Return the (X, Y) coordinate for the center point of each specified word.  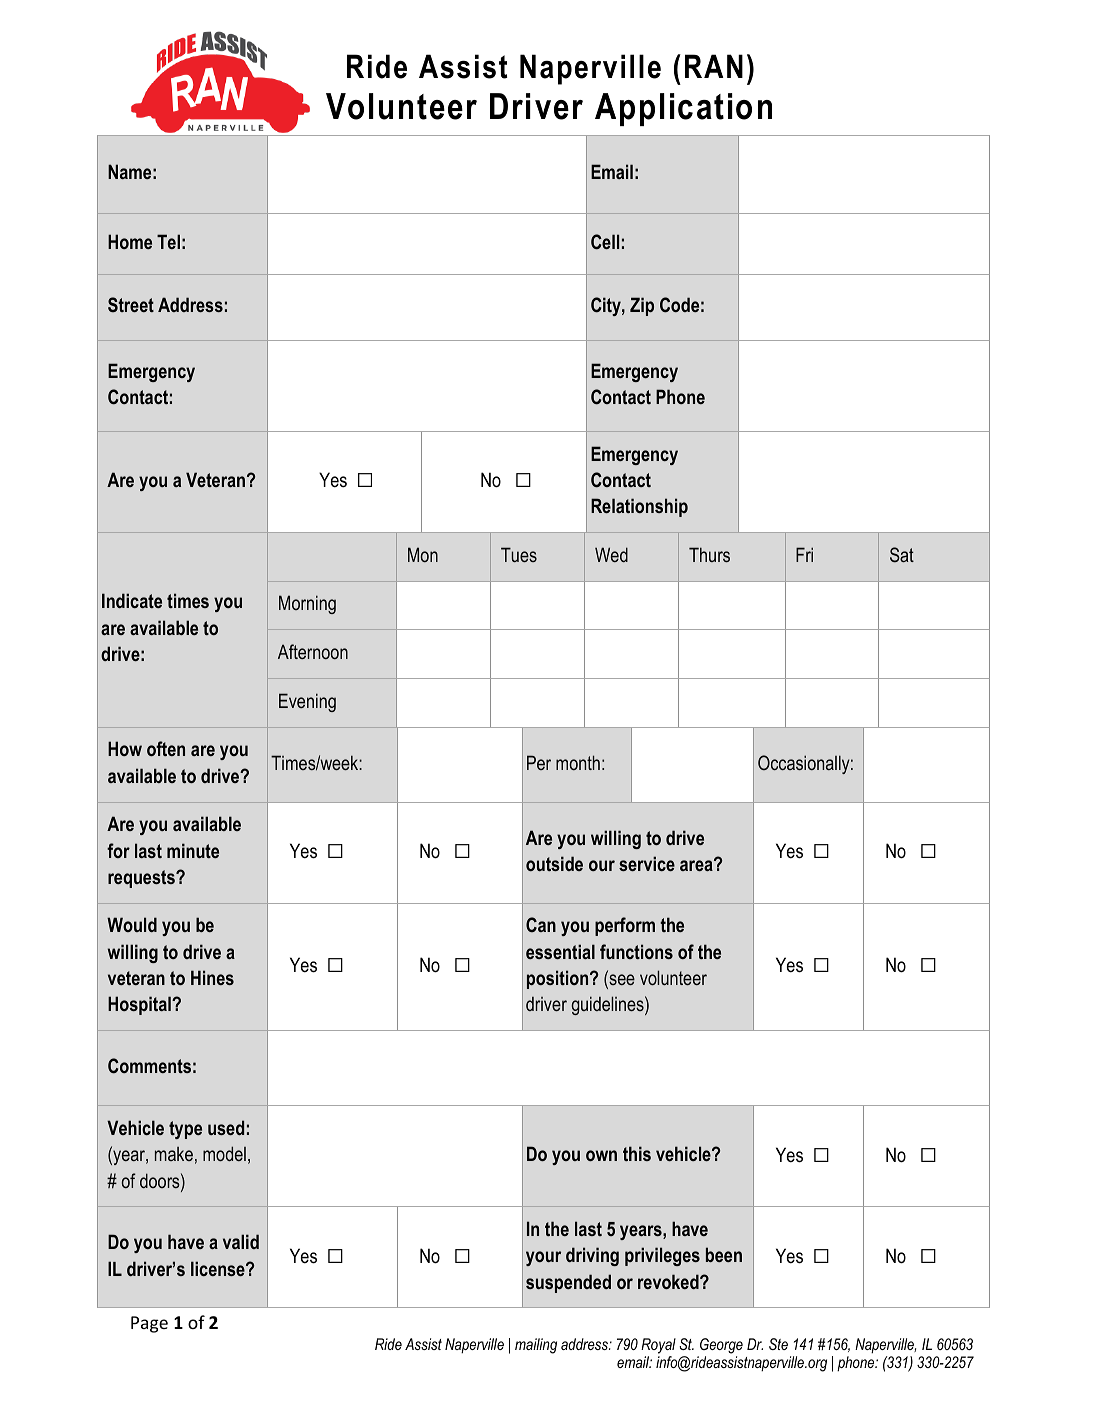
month (578, 762)
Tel (168, 241)
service (647, 863)
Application (683, 109)
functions (636, 951)
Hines (212, 977)
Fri (804, 554)
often (166, 748)
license (219, 1268)
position (559, 979)
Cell (605, 242)
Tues (519, 554)
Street (131, 304)
